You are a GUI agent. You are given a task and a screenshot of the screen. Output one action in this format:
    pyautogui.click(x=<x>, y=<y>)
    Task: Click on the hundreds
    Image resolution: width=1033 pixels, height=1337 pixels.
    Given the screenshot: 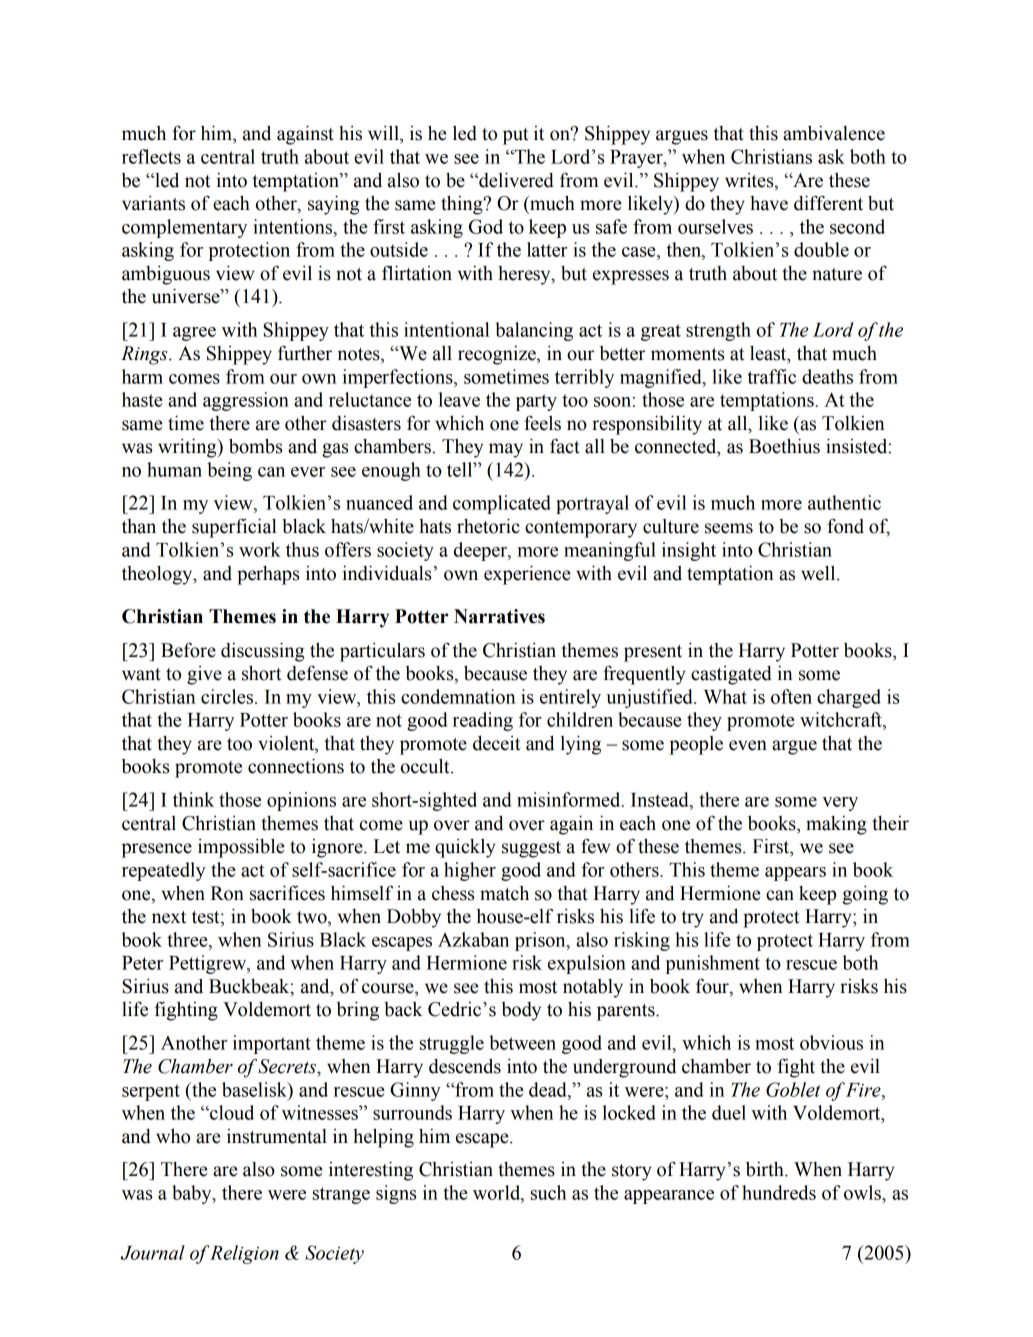 What is the action you would take?
    pyautogui.click(x=779, y=1192)
